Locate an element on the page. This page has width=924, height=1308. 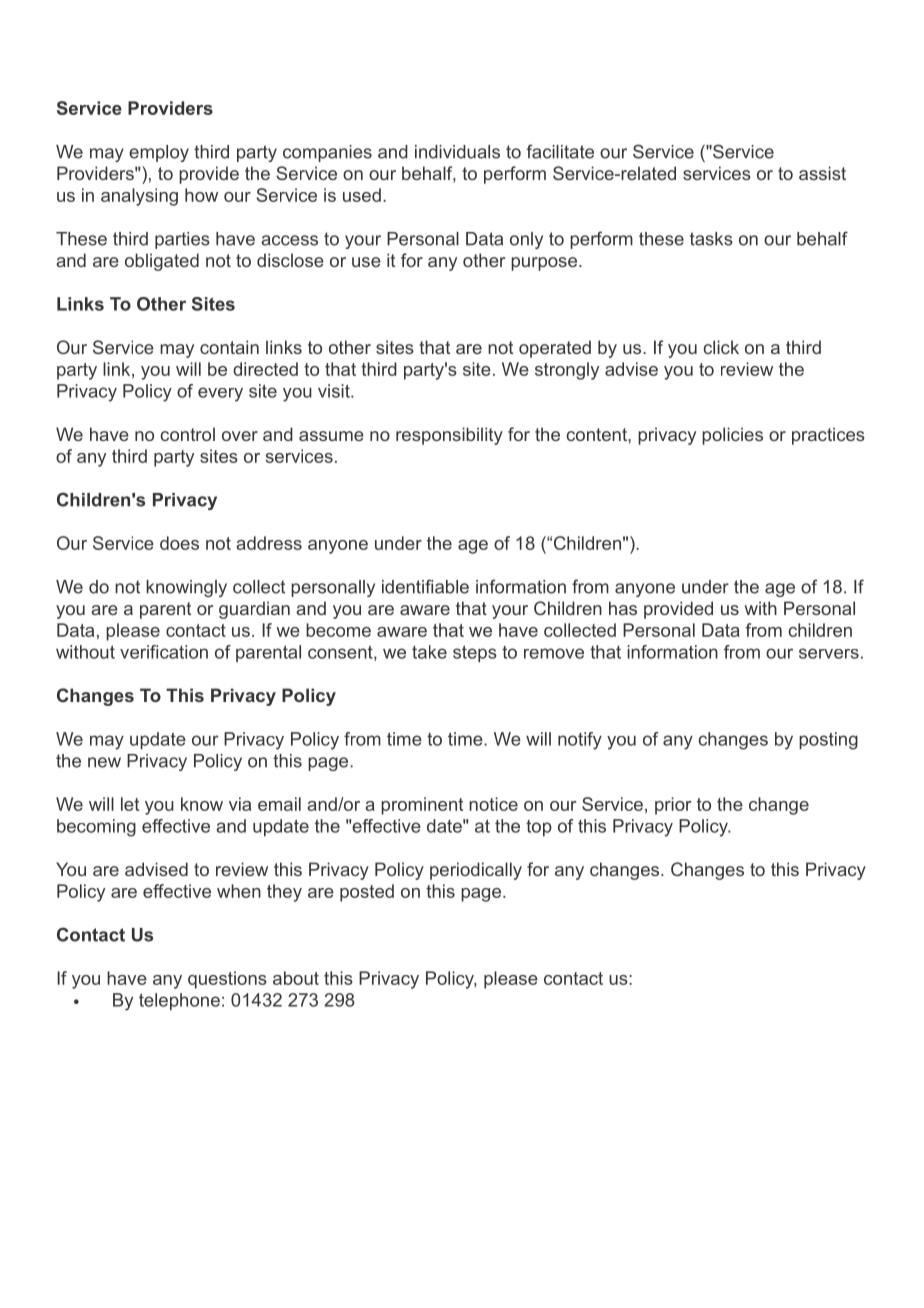
prior is located at coordinates (673, 806).
